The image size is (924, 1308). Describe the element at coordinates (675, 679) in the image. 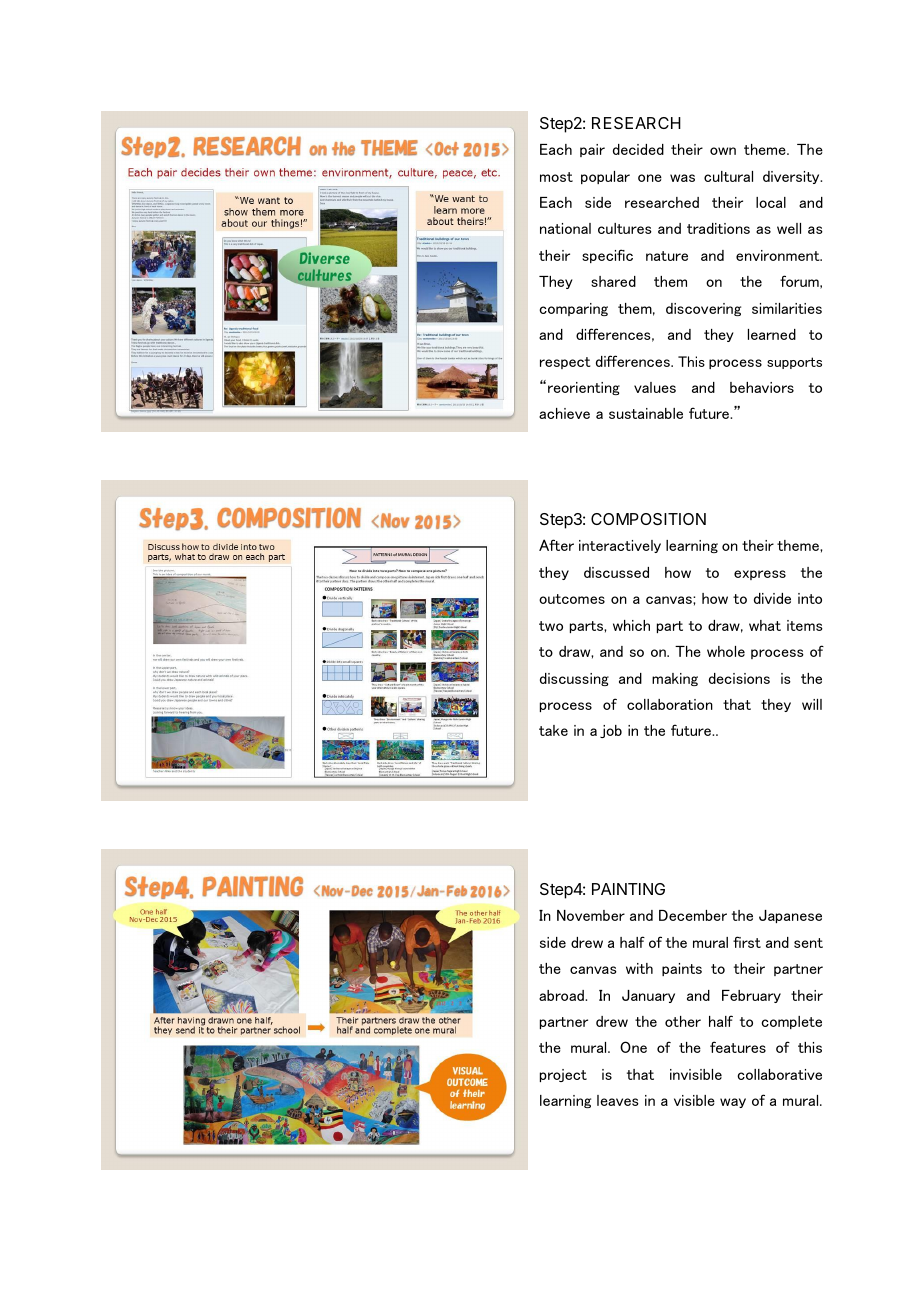

I see `making` at that location.
